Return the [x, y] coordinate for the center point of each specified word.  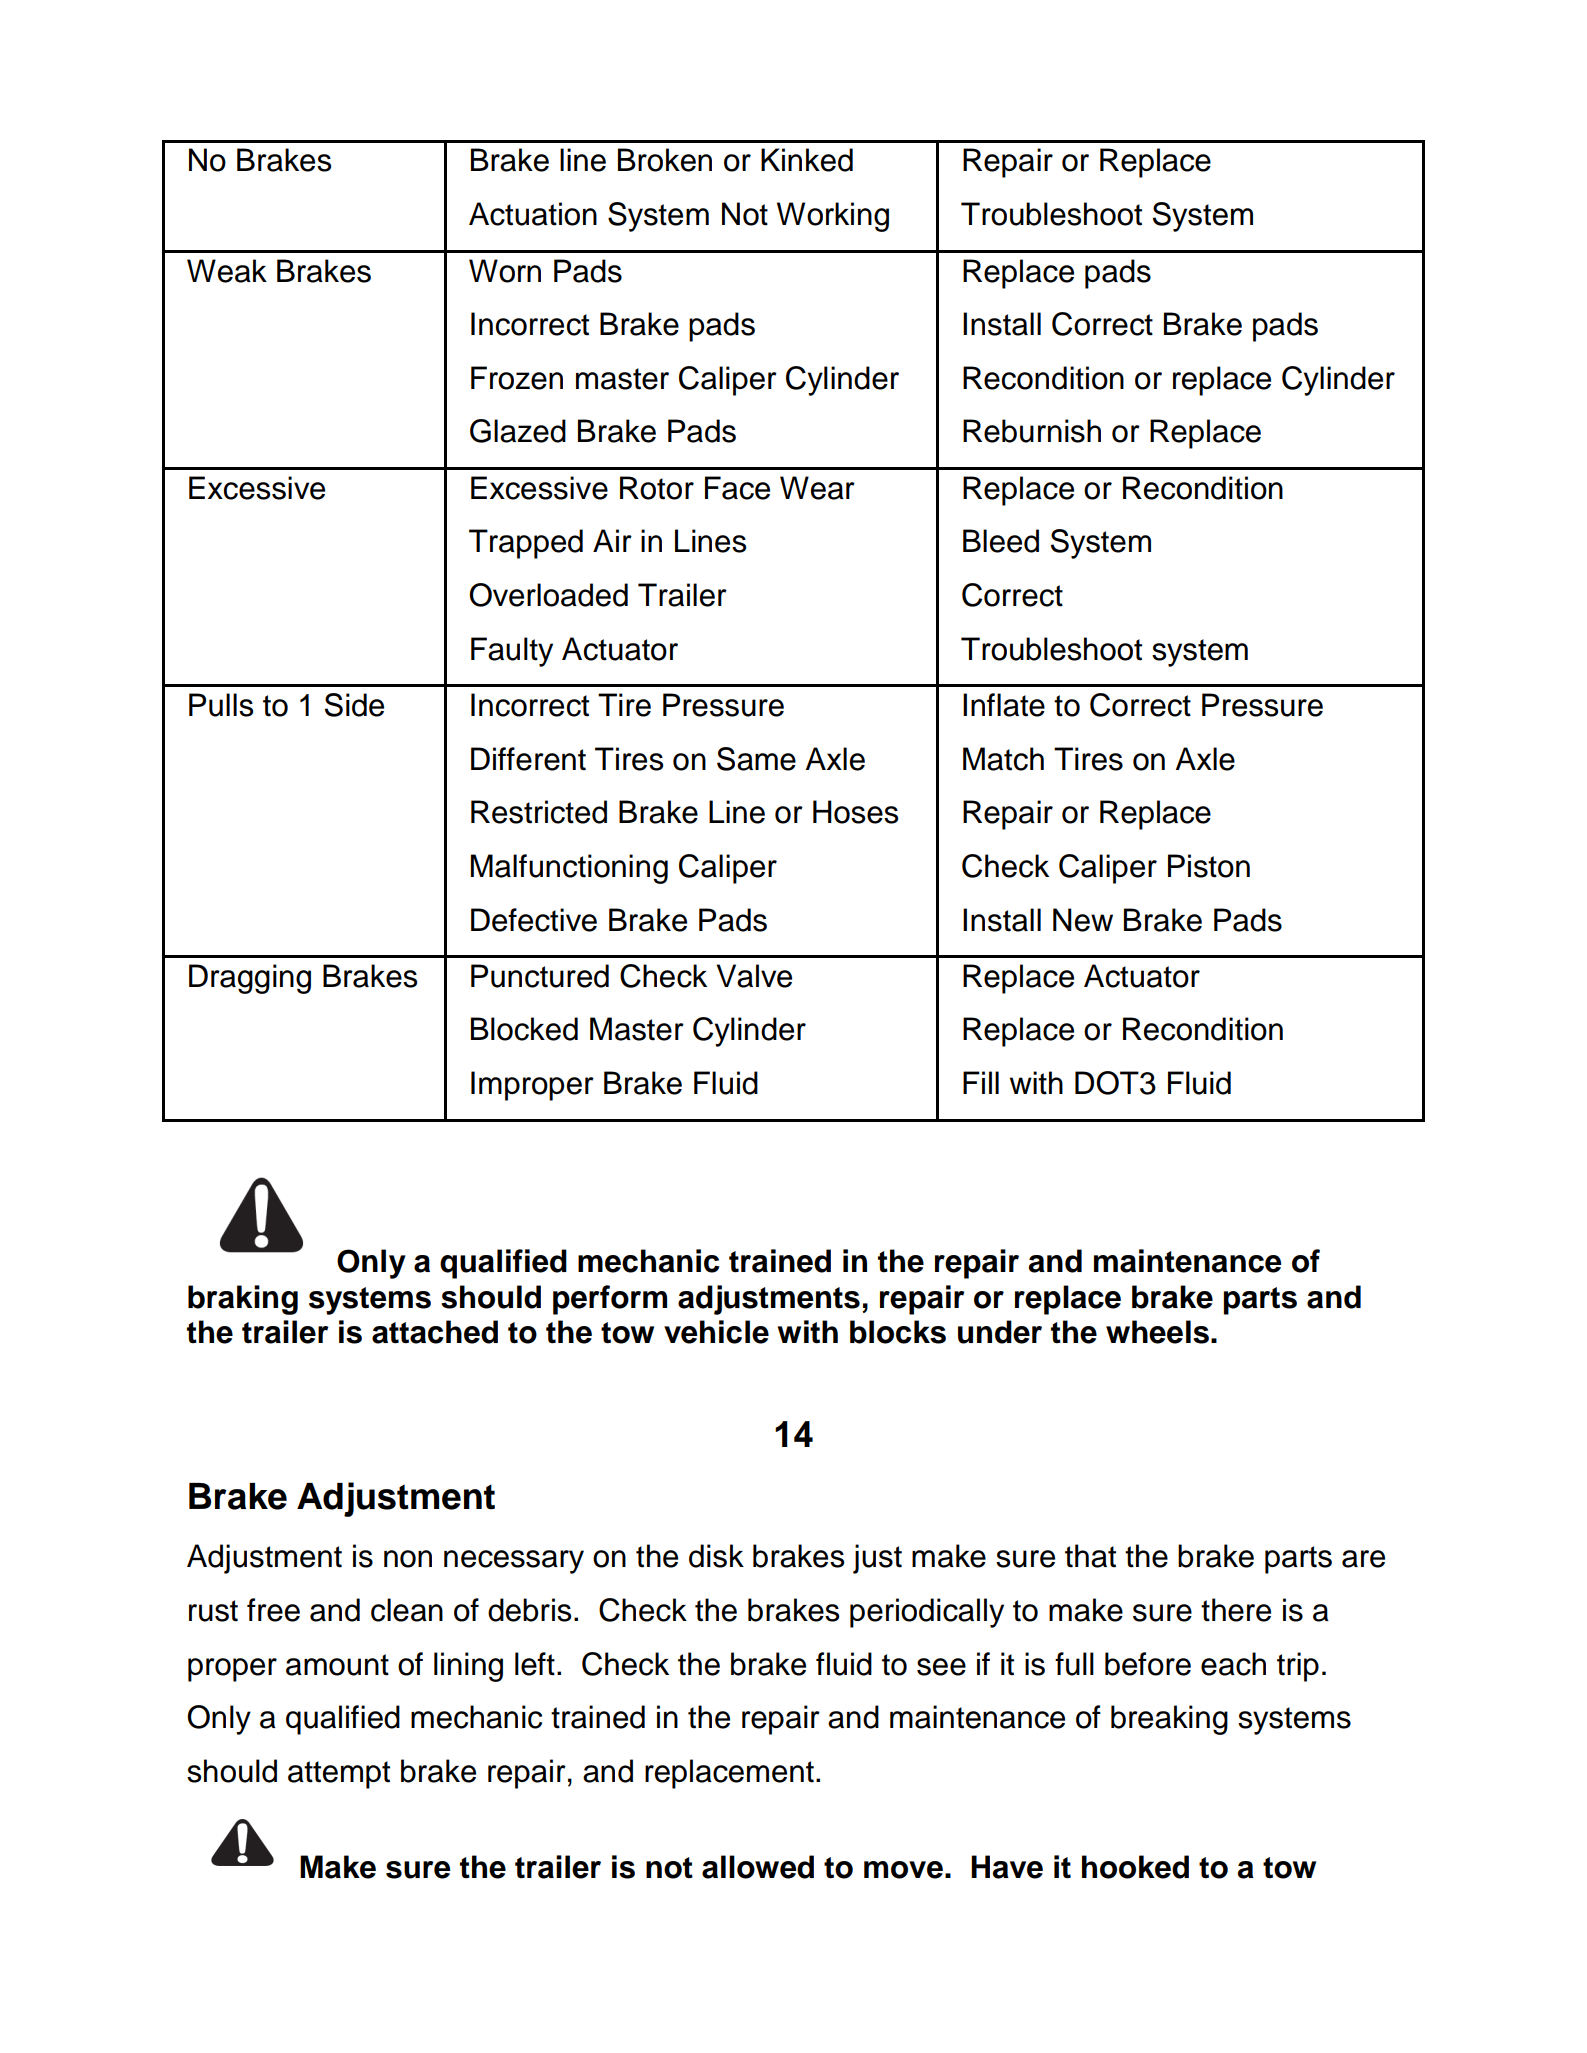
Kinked [807, 160]
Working [833, 217]
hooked [1135, 1867]
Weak [227, 271]
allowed [758, 1867]
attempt [339, 1775]
